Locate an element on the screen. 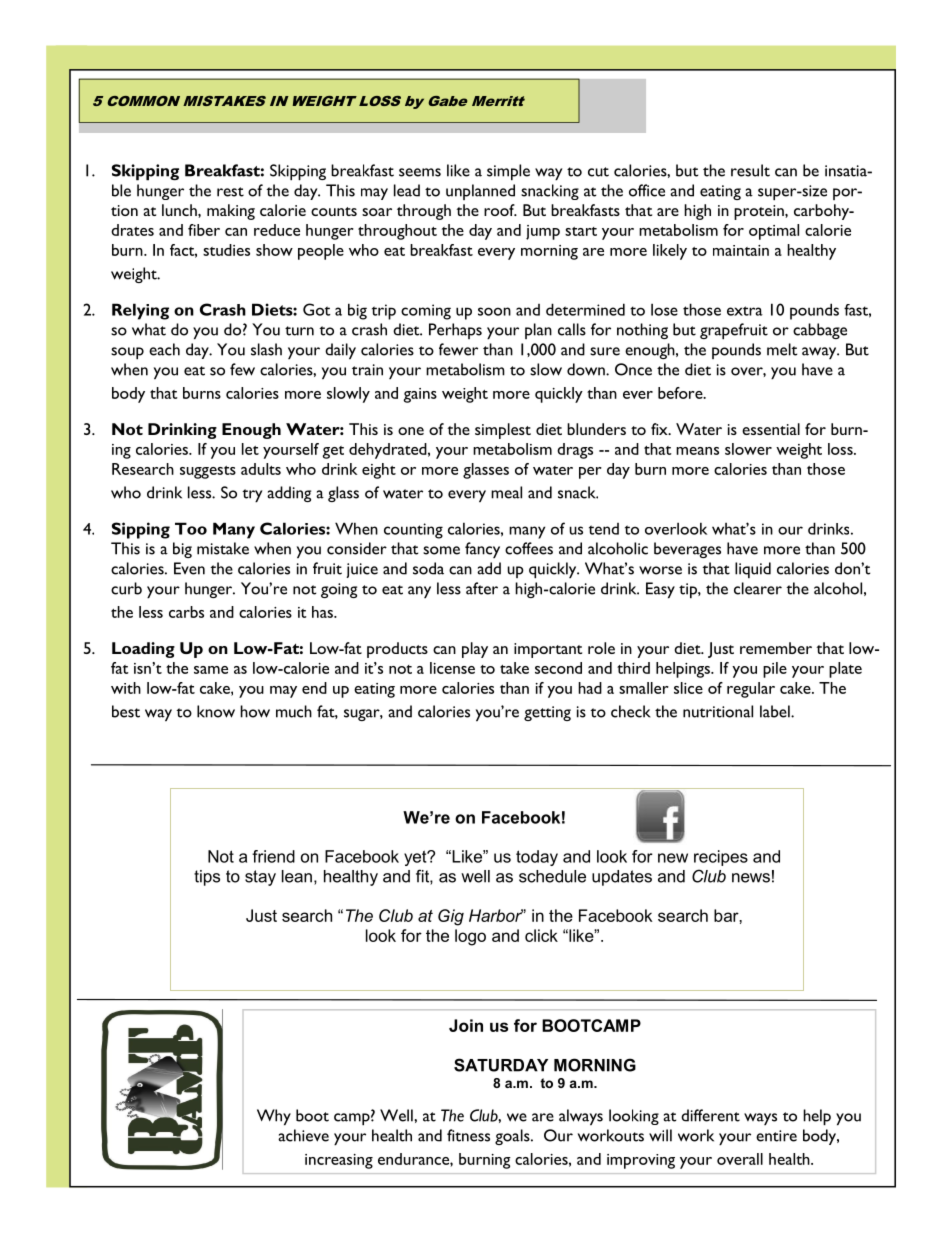  roof is located at coordinates (500, 210).
